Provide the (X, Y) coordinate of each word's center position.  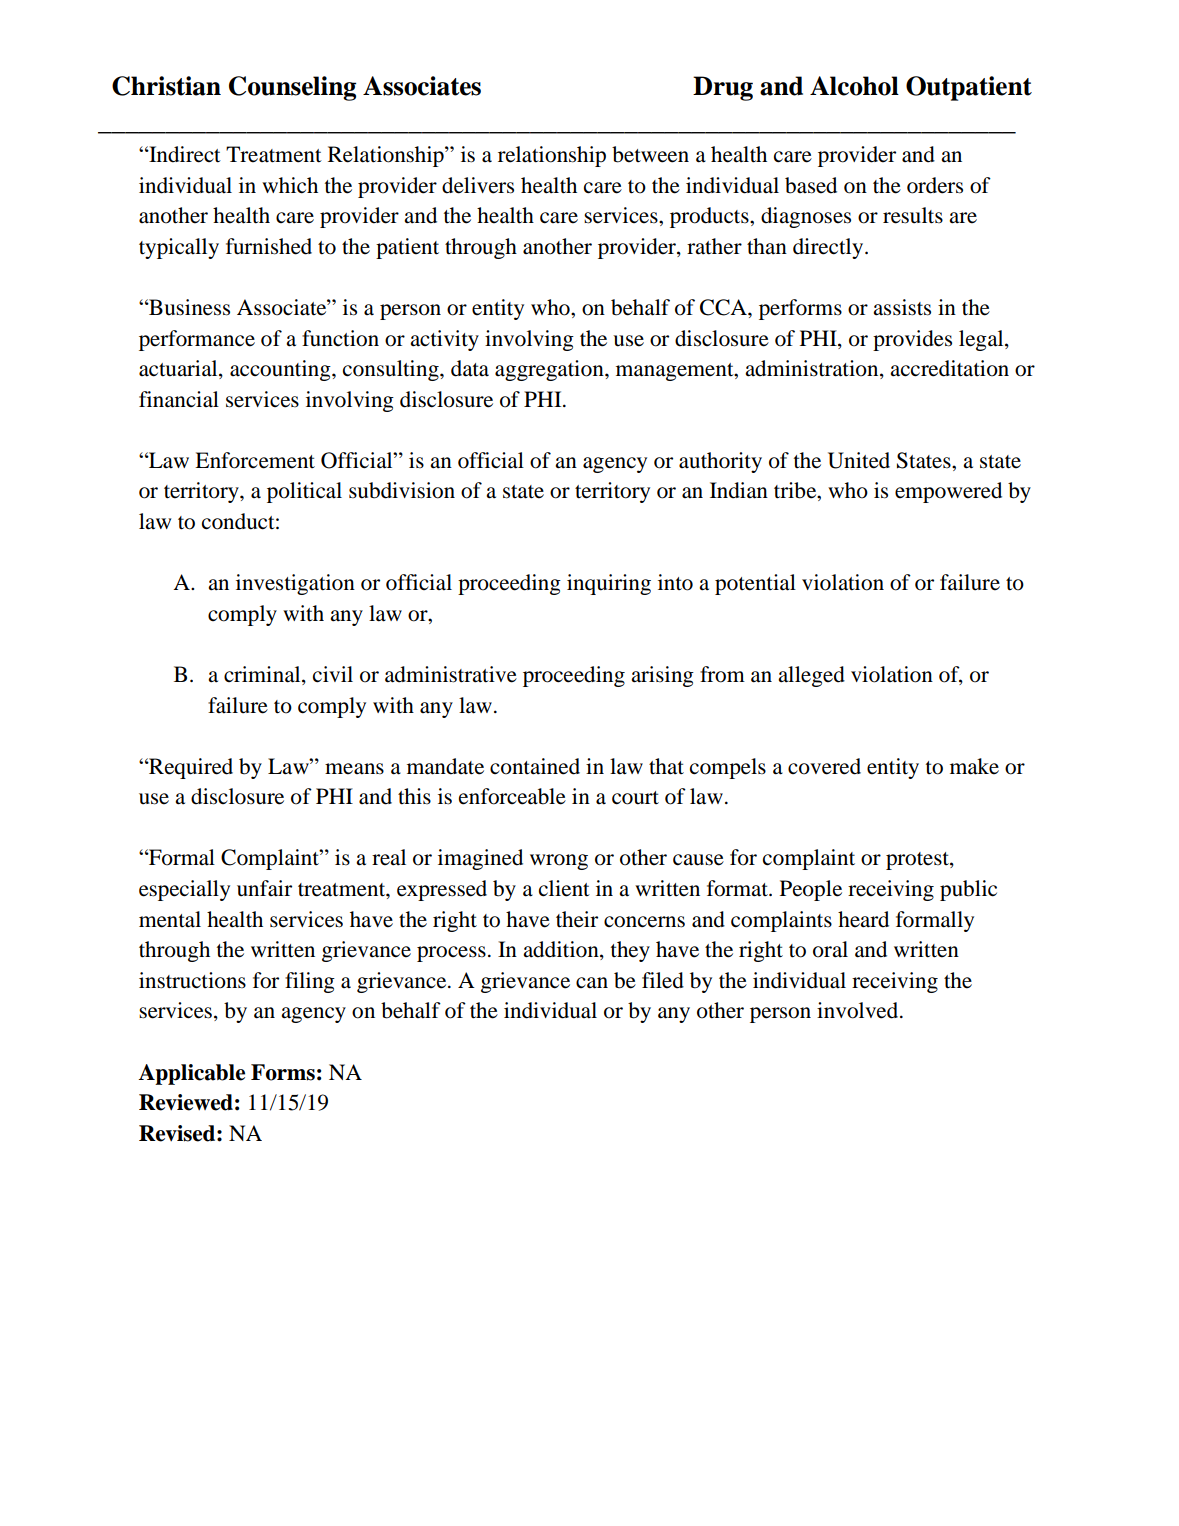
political (304, 492)
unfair (264, 888)
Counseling (292, 88)
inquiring (609, 584)
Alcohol (854, 86)
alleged (811, 676)
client (564, 888)
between (650, 154)
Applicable (191, 1074)
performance (197, 340)
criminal (263, 675)
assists (902, 307)
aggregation (550, 370)
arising (662, 676)
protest (918, 861)
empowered (948, 492)
